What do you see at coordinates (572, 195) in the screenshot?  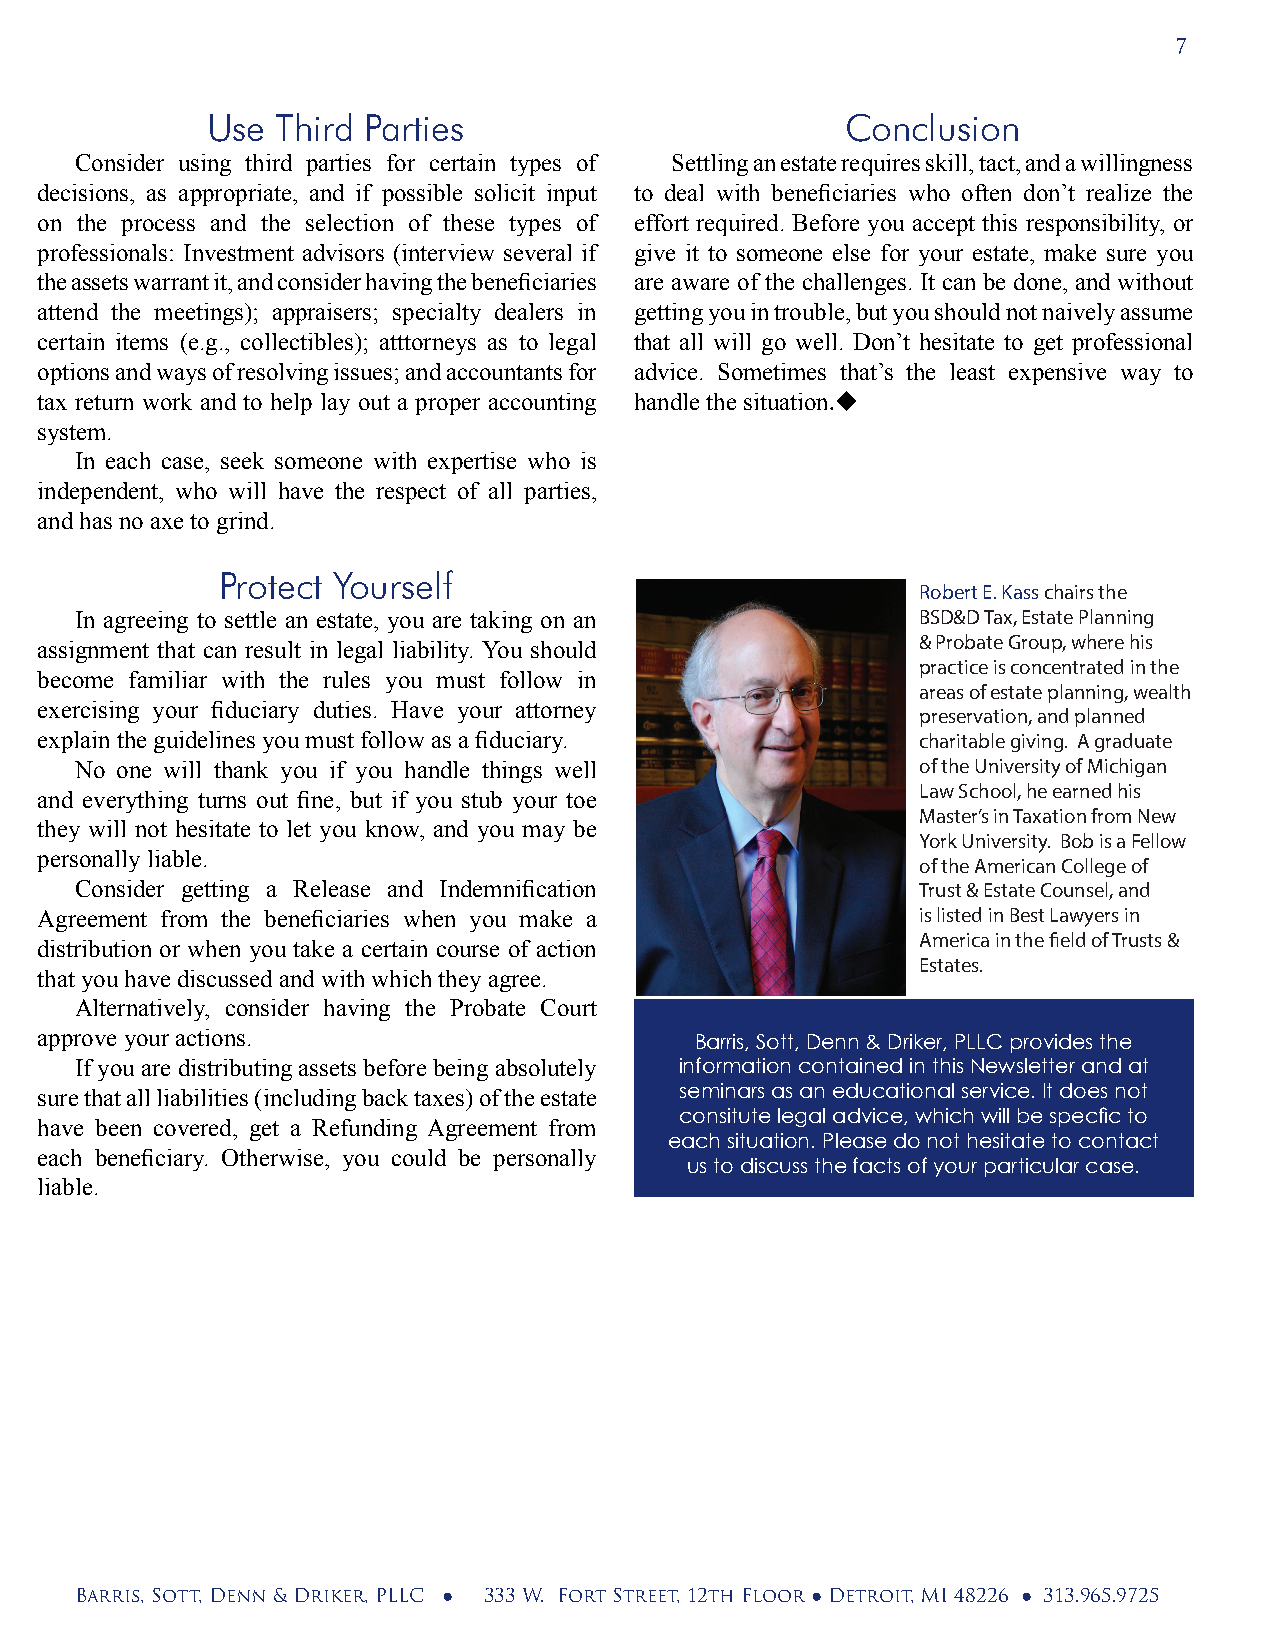 I see `input` at bounding box center [572, 195].
